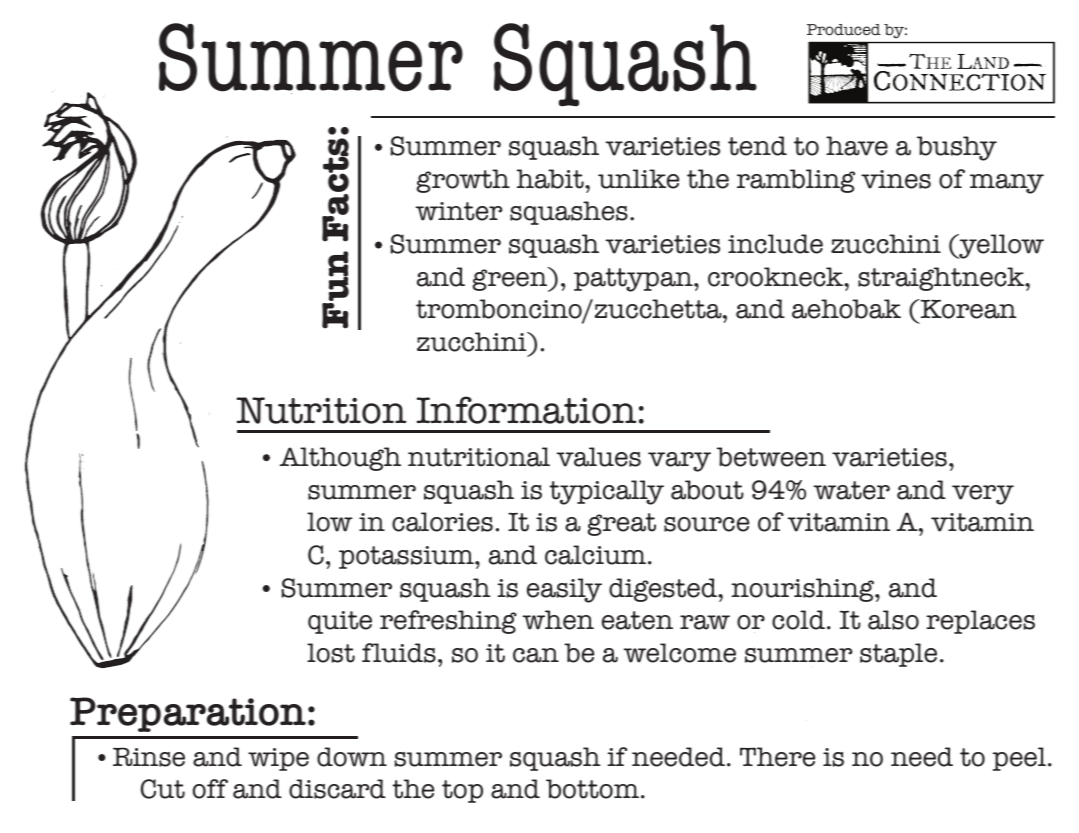 This screenshot has width=1079, height=833. I want to click on potassium, so click(407, 557).
